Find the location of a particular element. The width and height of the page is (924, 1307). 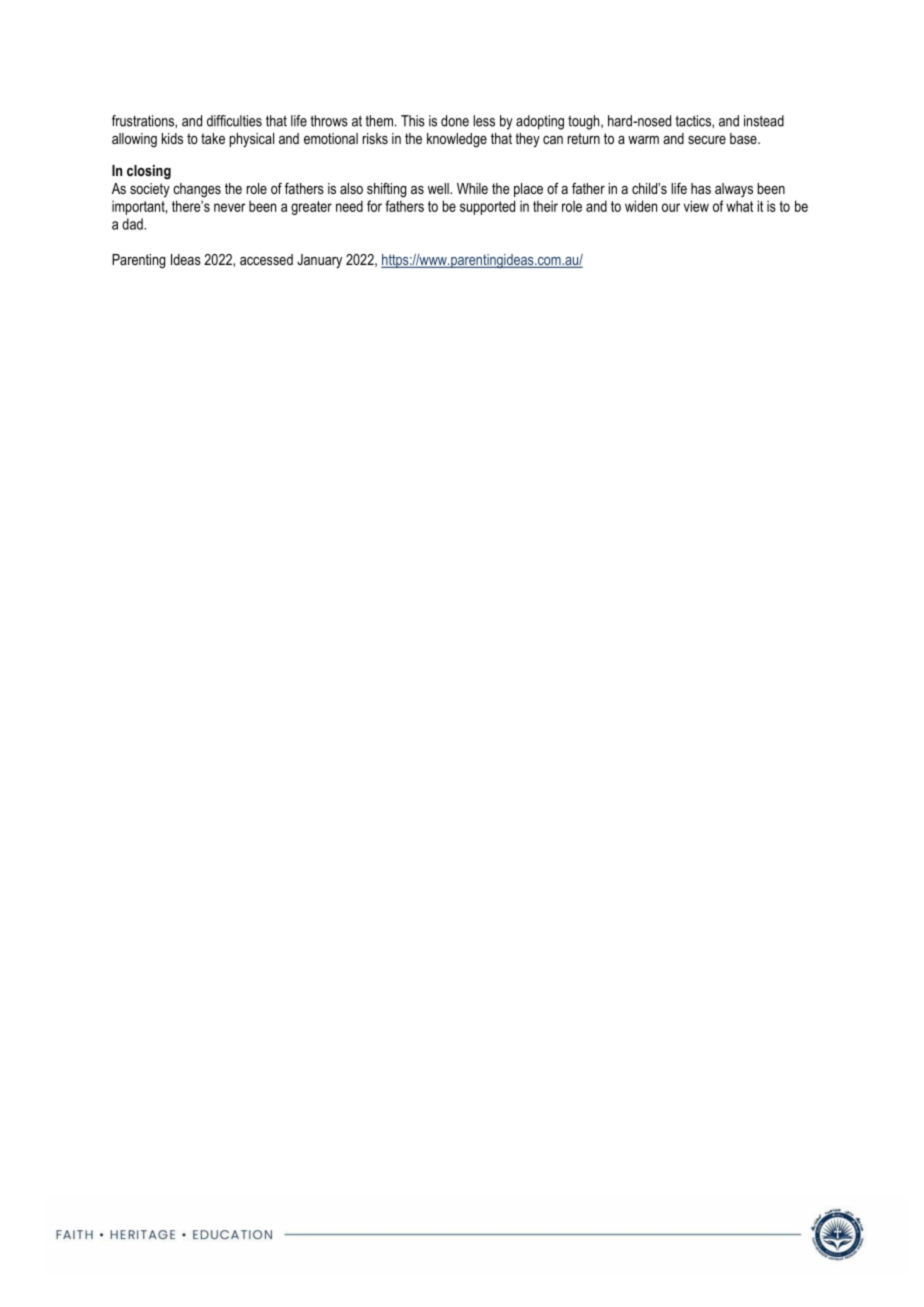

closing is located at coordinates (149, 172).
